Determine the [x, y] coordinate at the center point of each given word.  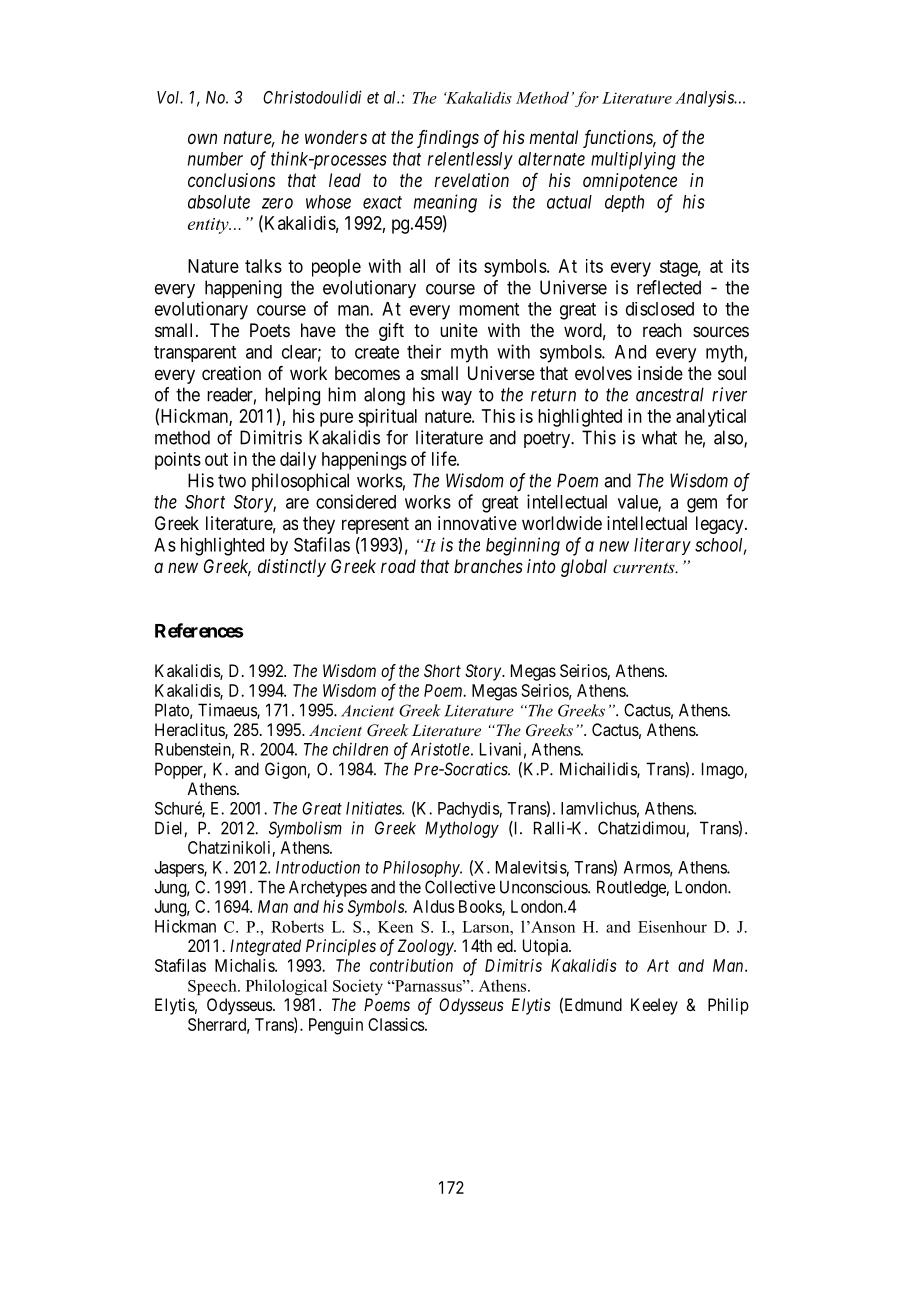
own [202, 138]
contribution [411, 965]
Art [658, 965]
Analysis [705, 98]
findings [448, 139]
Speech [213, 987]
